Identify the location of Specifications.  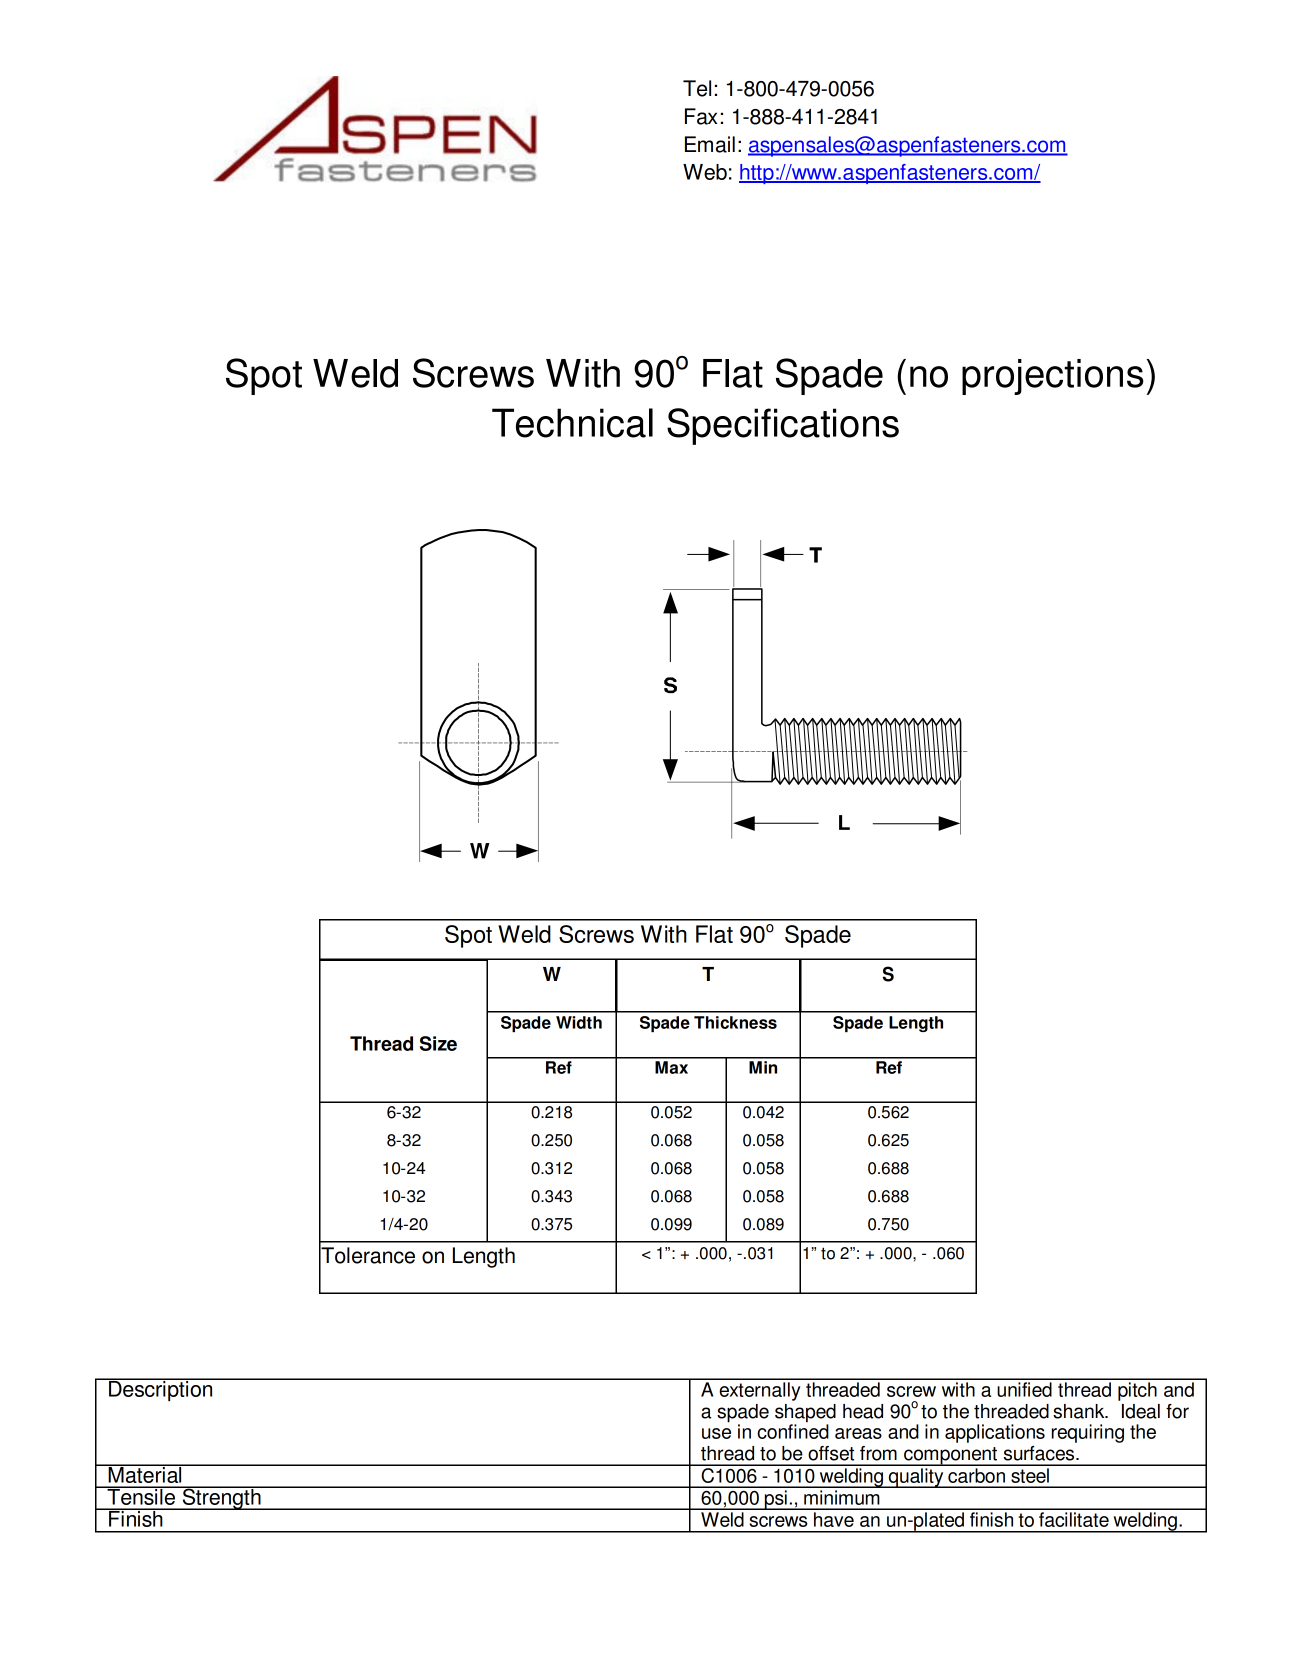
(783, 426).
